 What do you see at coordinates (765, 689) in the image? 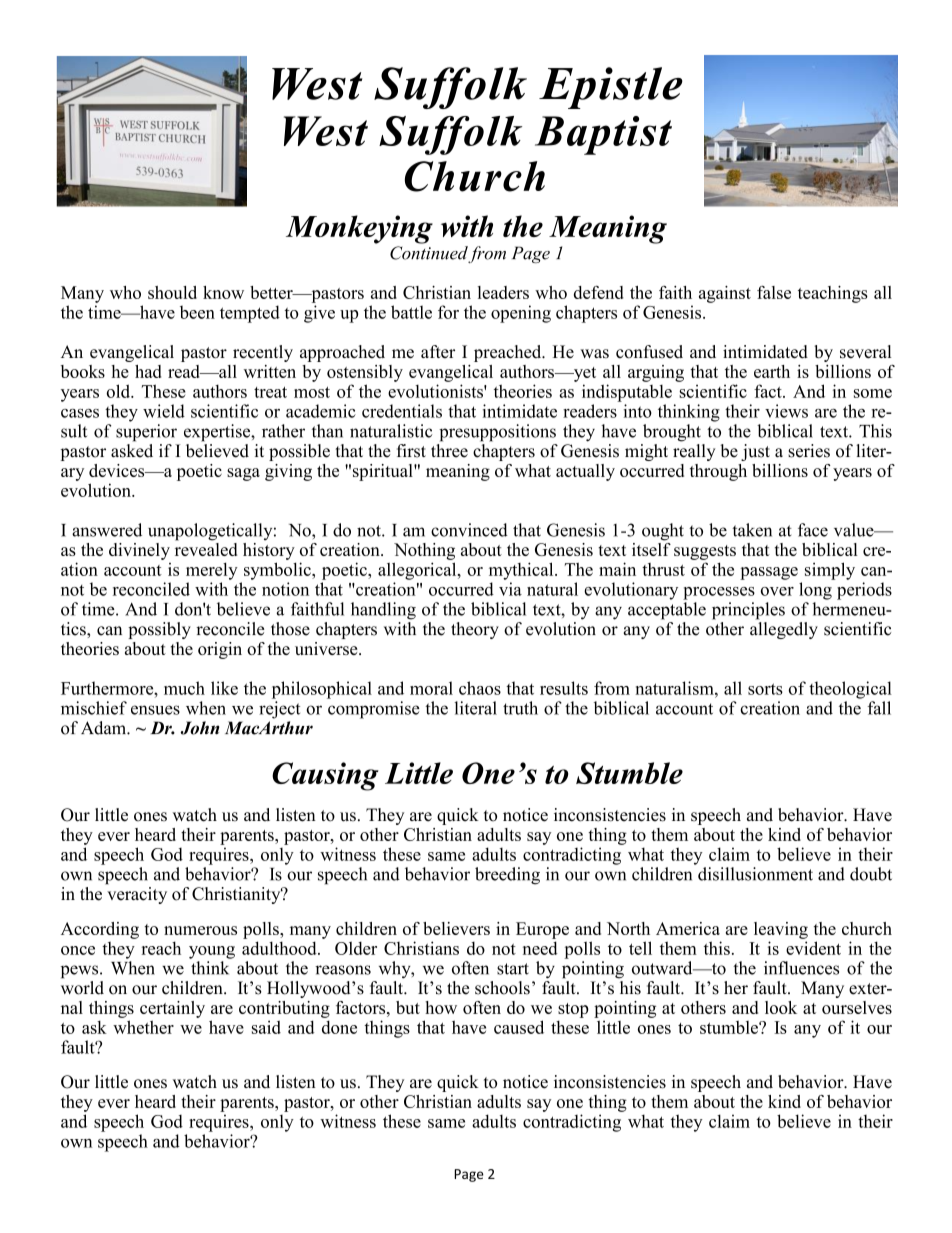
I see `sorts` at bounding box center [765, 689].
